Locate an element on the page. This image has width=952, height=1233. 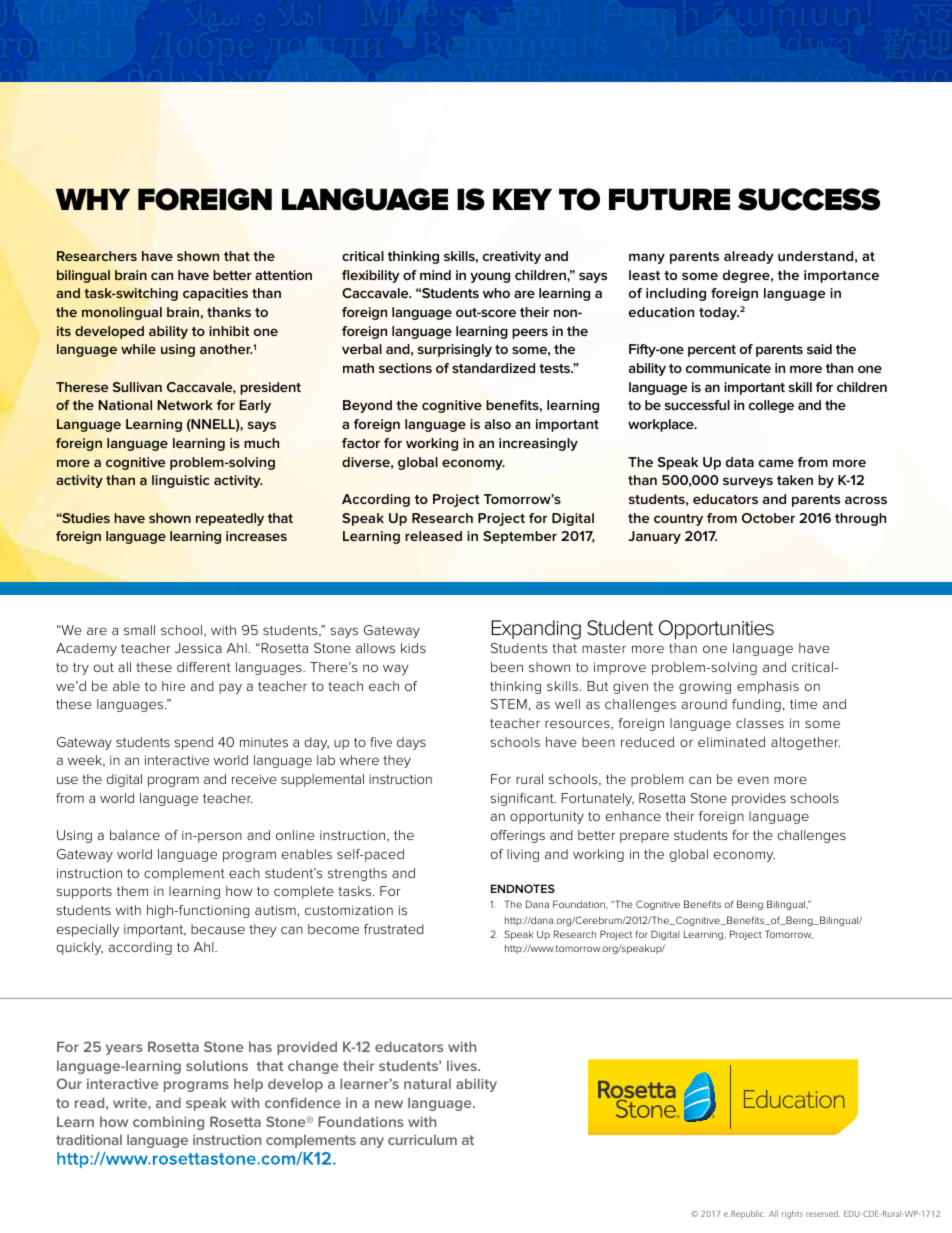
repeatedly is located at coordinates (230, 519).
